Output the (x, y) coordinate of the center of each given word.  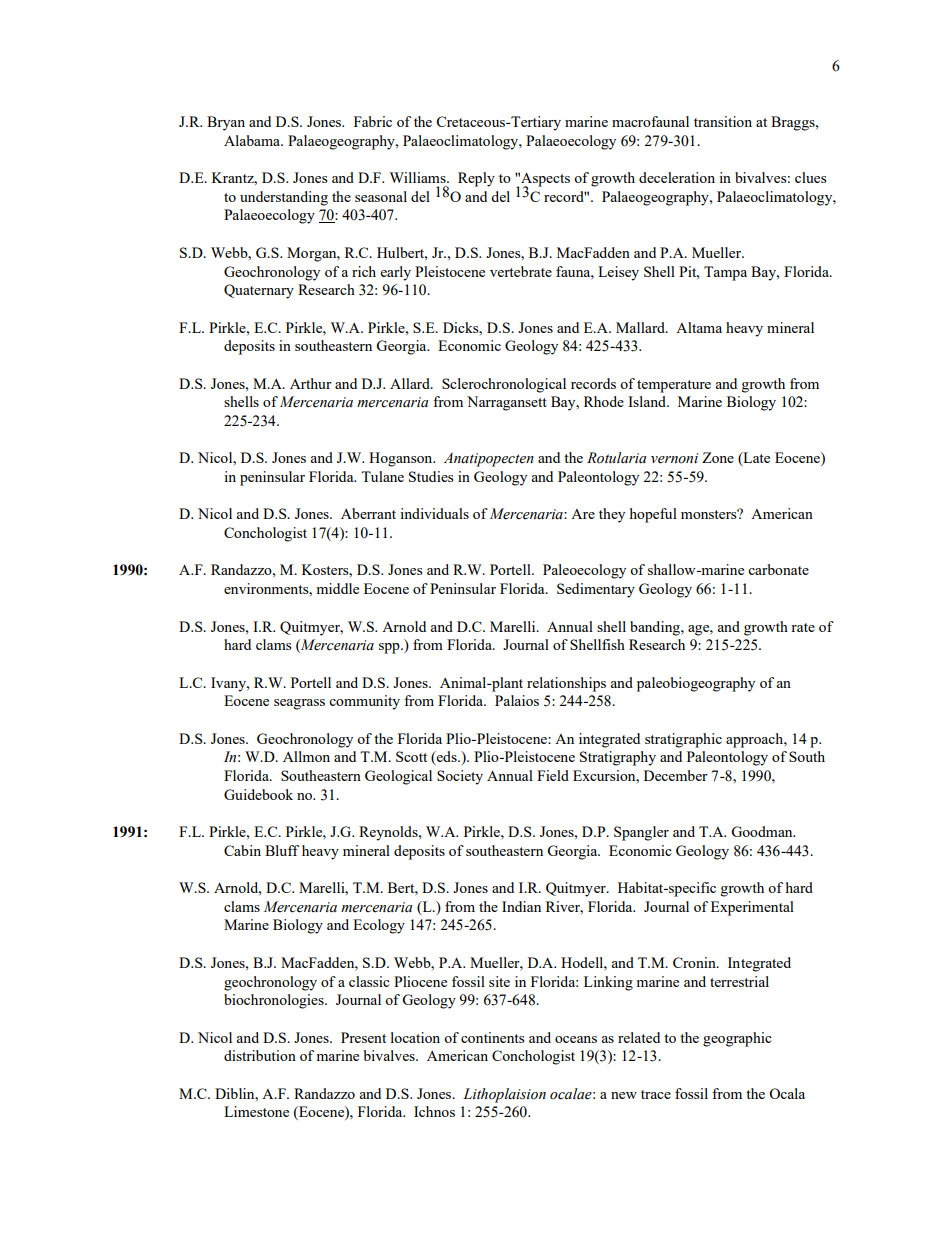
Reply (476, 179)
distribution (260, 1055)
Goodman (763, 831)
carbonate (778, 569)
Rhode (604, 401)
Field (553, 775)
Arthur (311, 383)
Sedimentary (596, 590)
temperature (674, 386)
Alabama (253, 140)
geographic (737, 1039)
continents (492, 1037)
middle (337, 588)
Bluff (282, 850)
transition (723, 121)
